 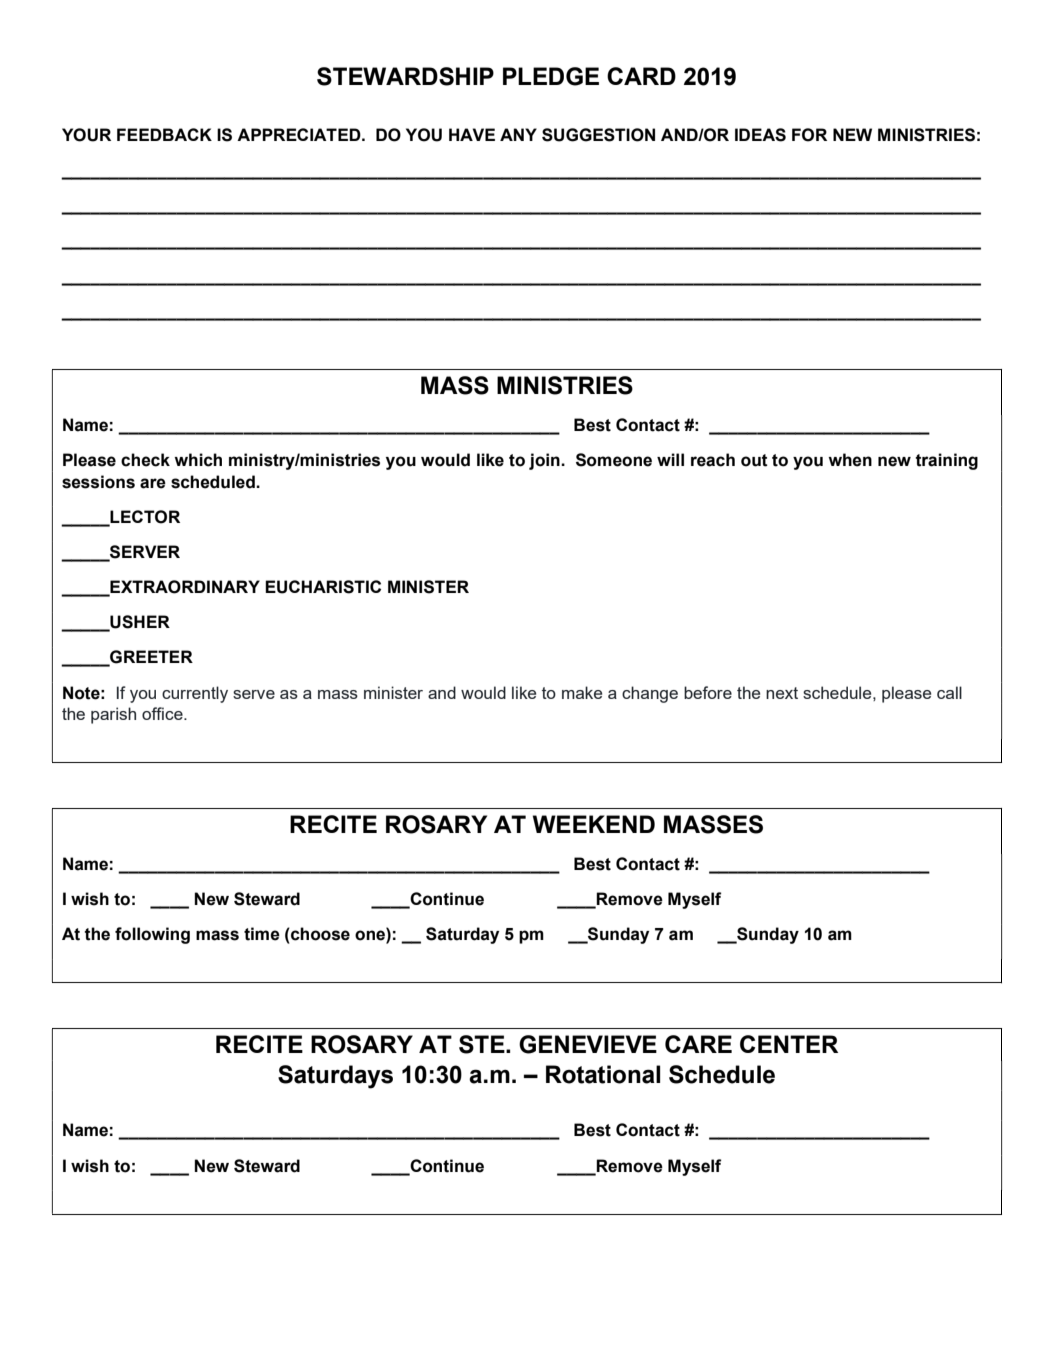 What do you see at coordinates (152, 935) in the image?
I see `following` at bounding box center [152, 935].
